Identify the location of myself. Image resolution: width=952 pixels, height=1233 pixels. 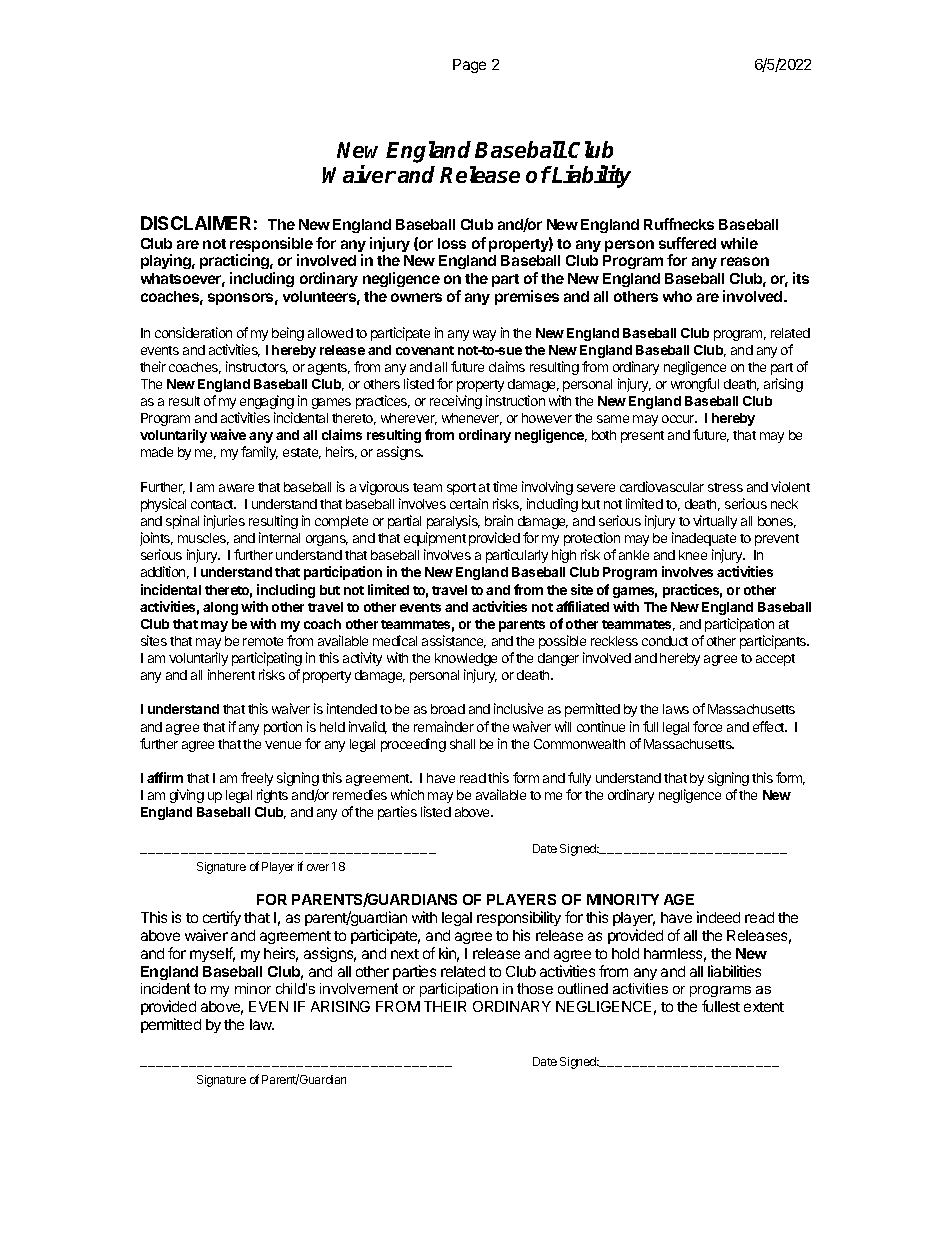
(212, 954).
